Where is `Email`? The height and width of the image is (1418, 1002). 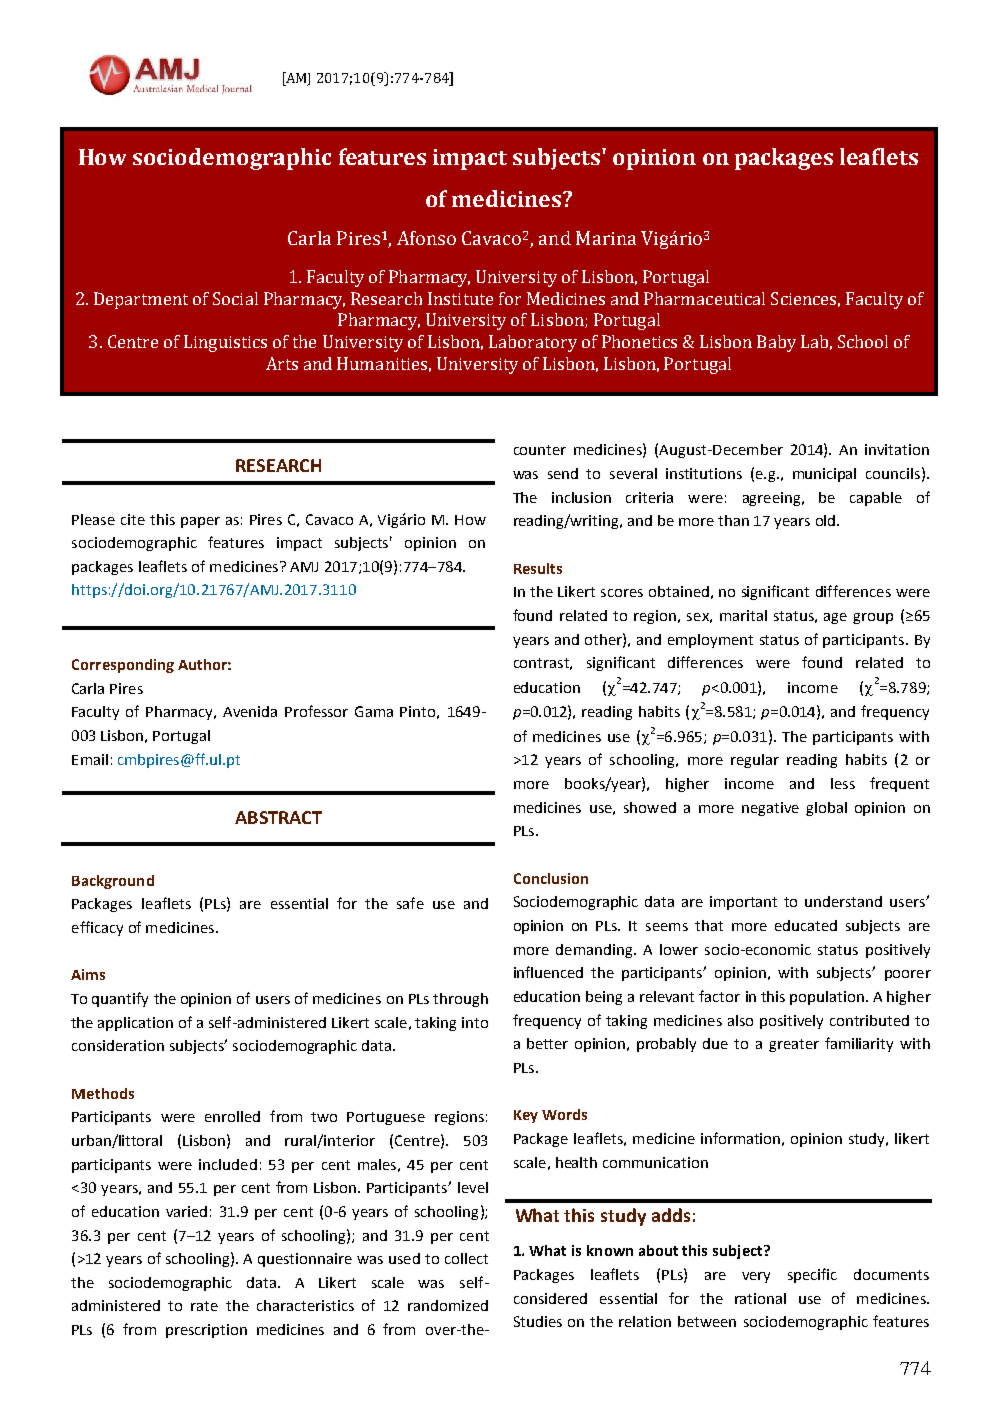
Email is located at coordinates (90, 759).
